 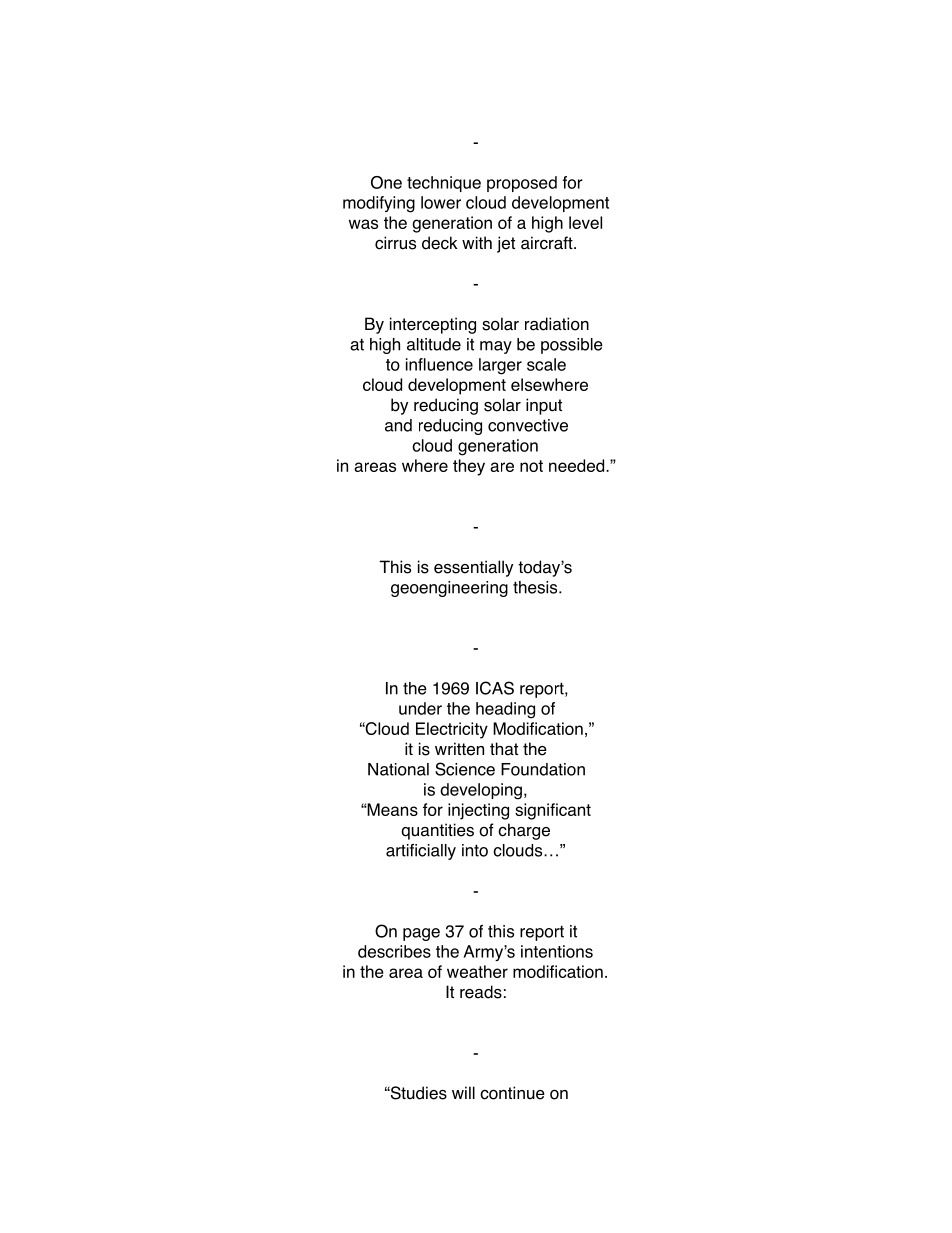 I want to click on modifying, so click(x=379, y=204).
